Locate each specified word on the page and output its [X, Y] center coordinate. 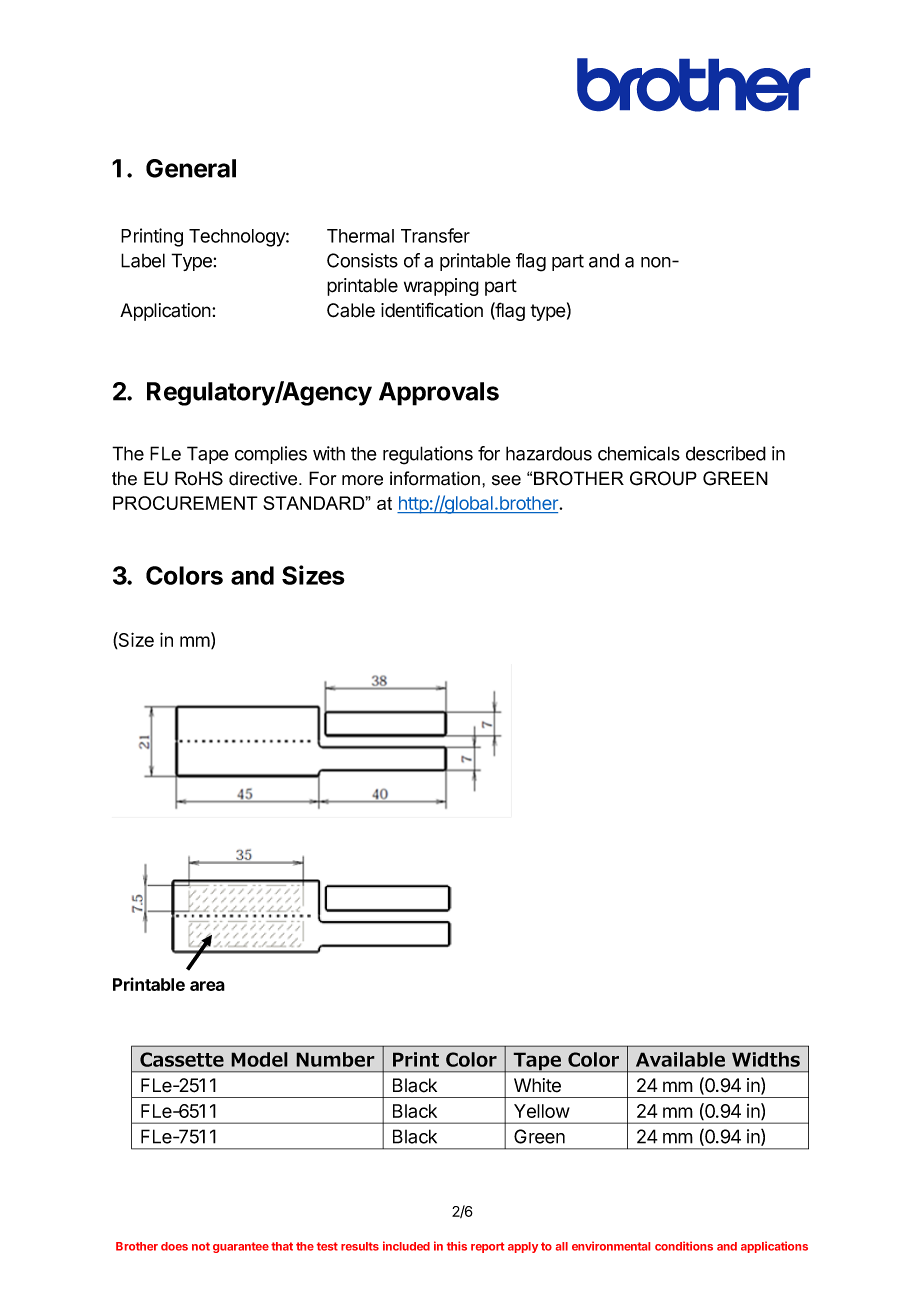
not [201, 1246]
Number [335, 1059]
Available [680, 1059]
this [457, 1246]
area [207, 986]
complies [271, 455]
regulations [428, 455]
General [191, 168]
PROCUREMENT [185, 503]
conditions [684, 1246]
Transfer [435, 235]
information [435, 478]
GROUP [663, 478]
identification [432, 310]
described [726, 453]
